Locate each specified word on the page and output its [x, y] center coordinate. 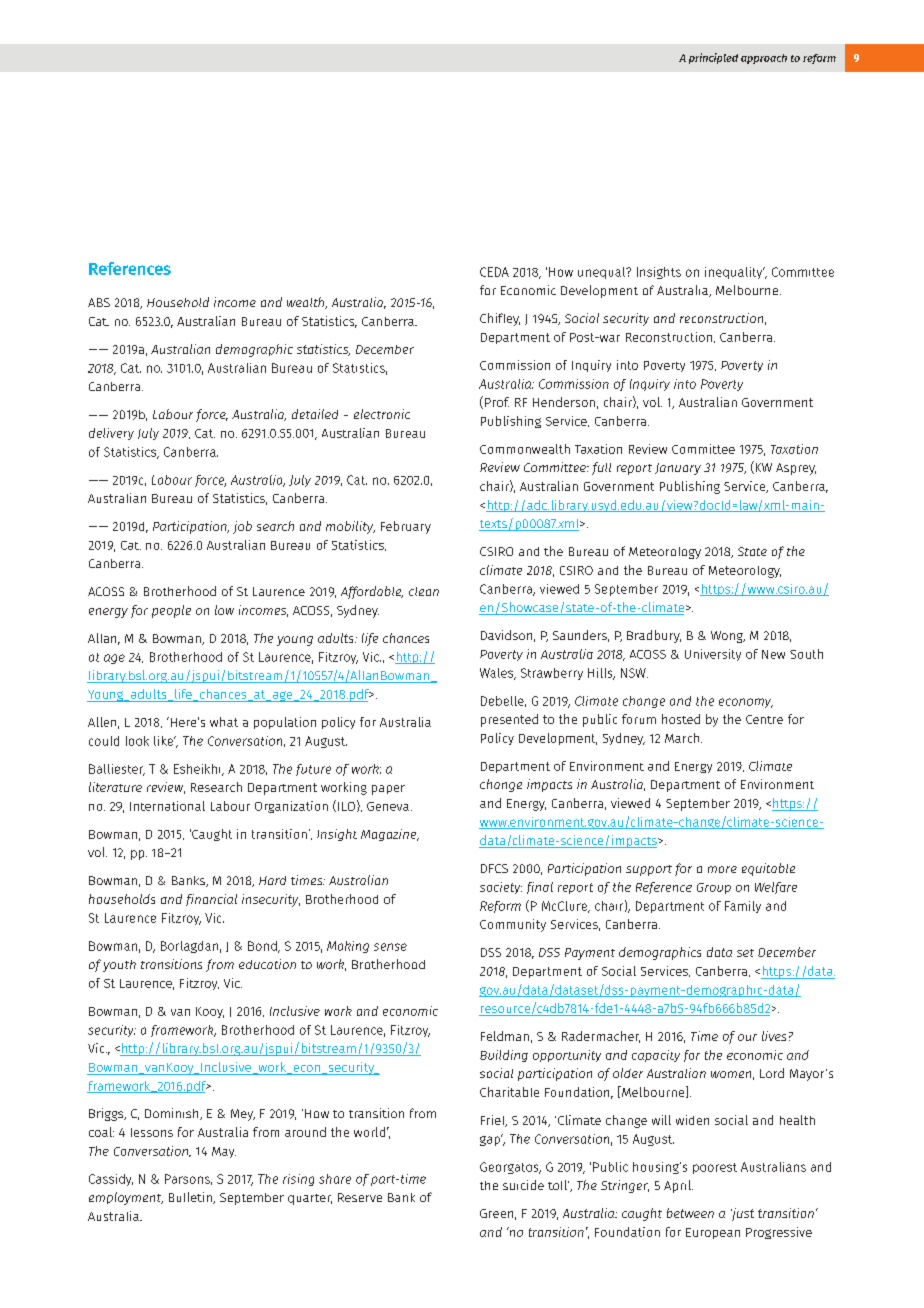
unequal [603, 273]
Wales [498, 674]
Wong [728, 637]
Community [513, 925]
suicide [523, 1185]
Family [743, 907]
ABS [99, 302]
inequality [735, 273]
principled [713, 58]
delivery [111, 434]
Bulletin [191, 1198]
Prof [497, 402]
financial [211, 900]
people [171, 611]
